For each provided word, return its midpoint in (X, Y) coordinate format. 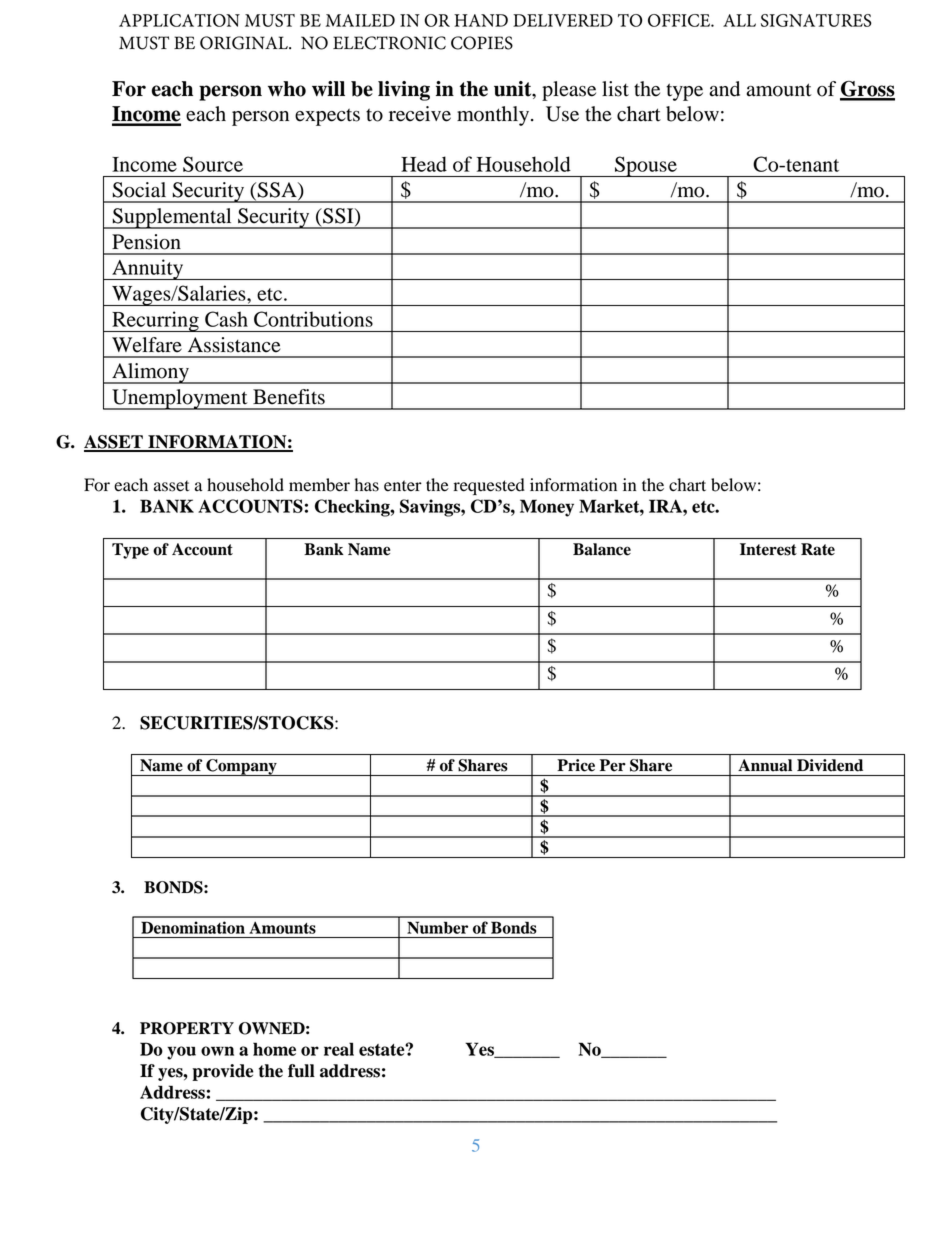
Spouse (646, 166)
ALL (739, 20)
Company (241, 767)
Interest (768, 549)
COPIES (482, 43)
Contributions (313, 319)
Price (576, 765)
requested (489, 486)
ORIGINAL (245, 43)
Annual (765, 765)
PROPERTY (187, 1028)
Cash (226, 319)
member (319, 485)
